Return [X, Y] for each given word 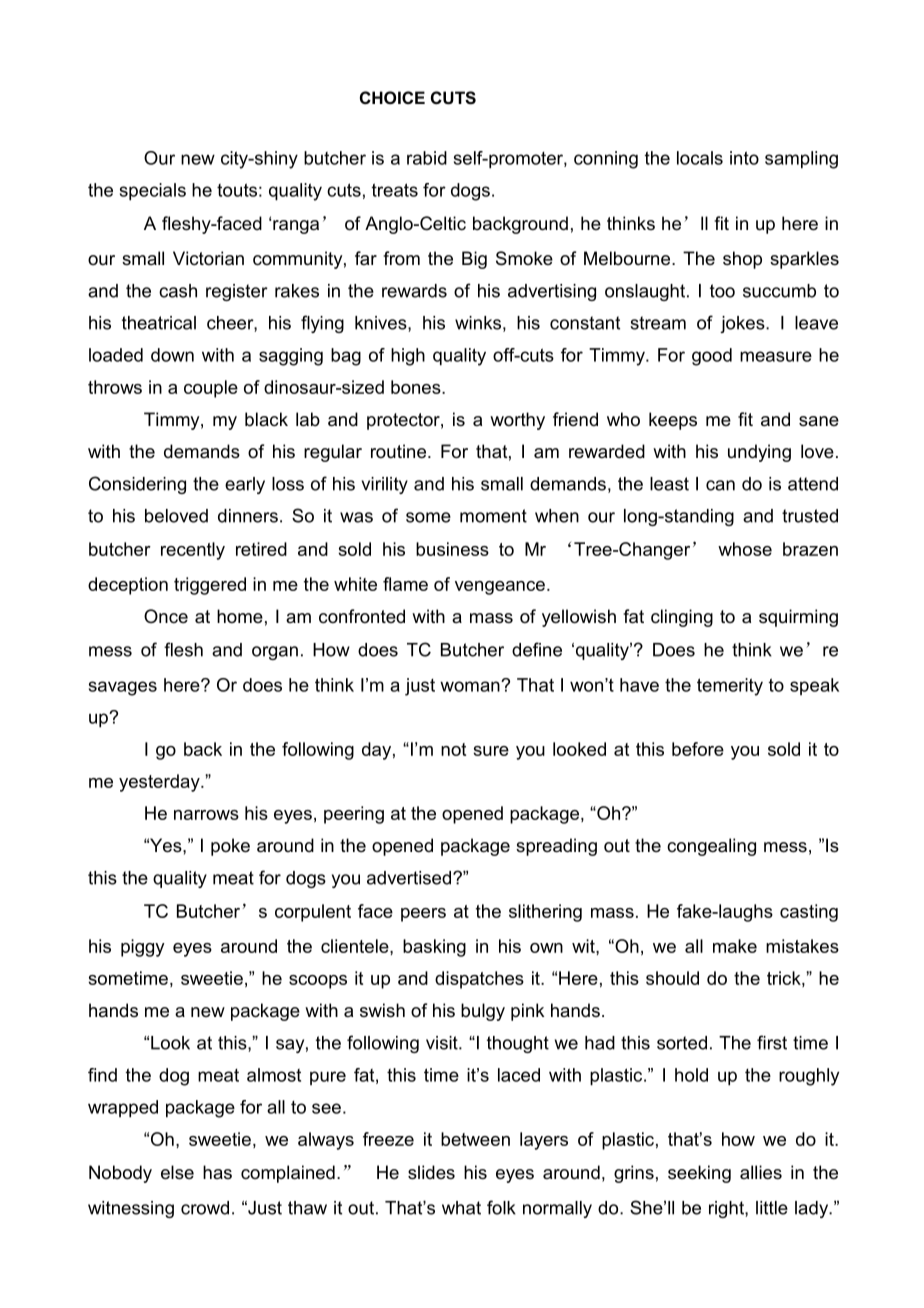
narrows [206, 815]
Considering [137, 485]
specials [153, 192]
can [720, 485]
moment [493, 516]
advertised [409, 878]
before [698, 749]
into [744, 158]
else [177, 1172]
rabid [427, 158]
